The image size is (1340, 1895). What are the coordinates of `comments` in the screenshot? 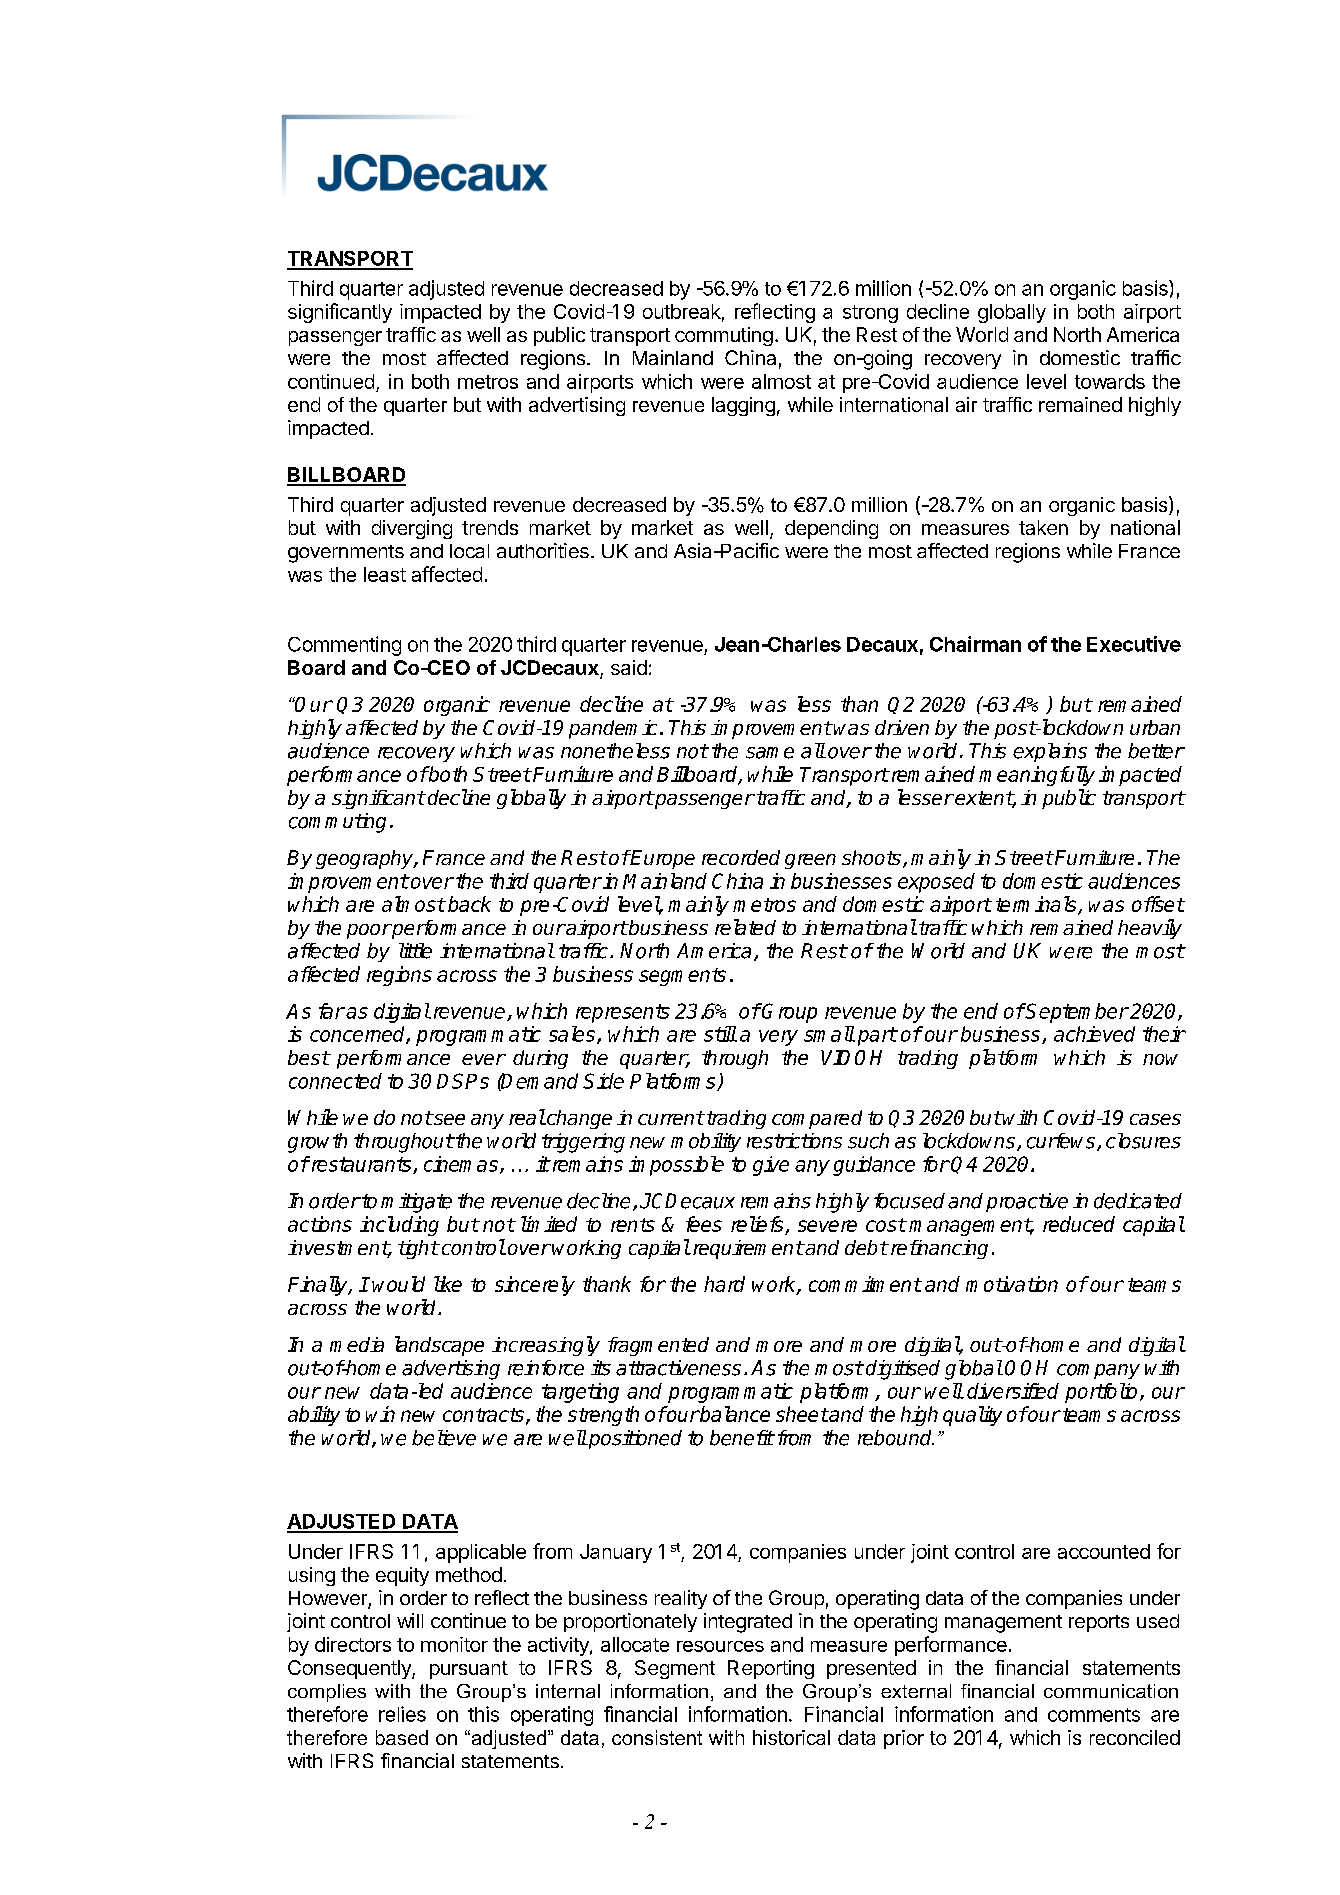 It's located at (1094, 1715).
